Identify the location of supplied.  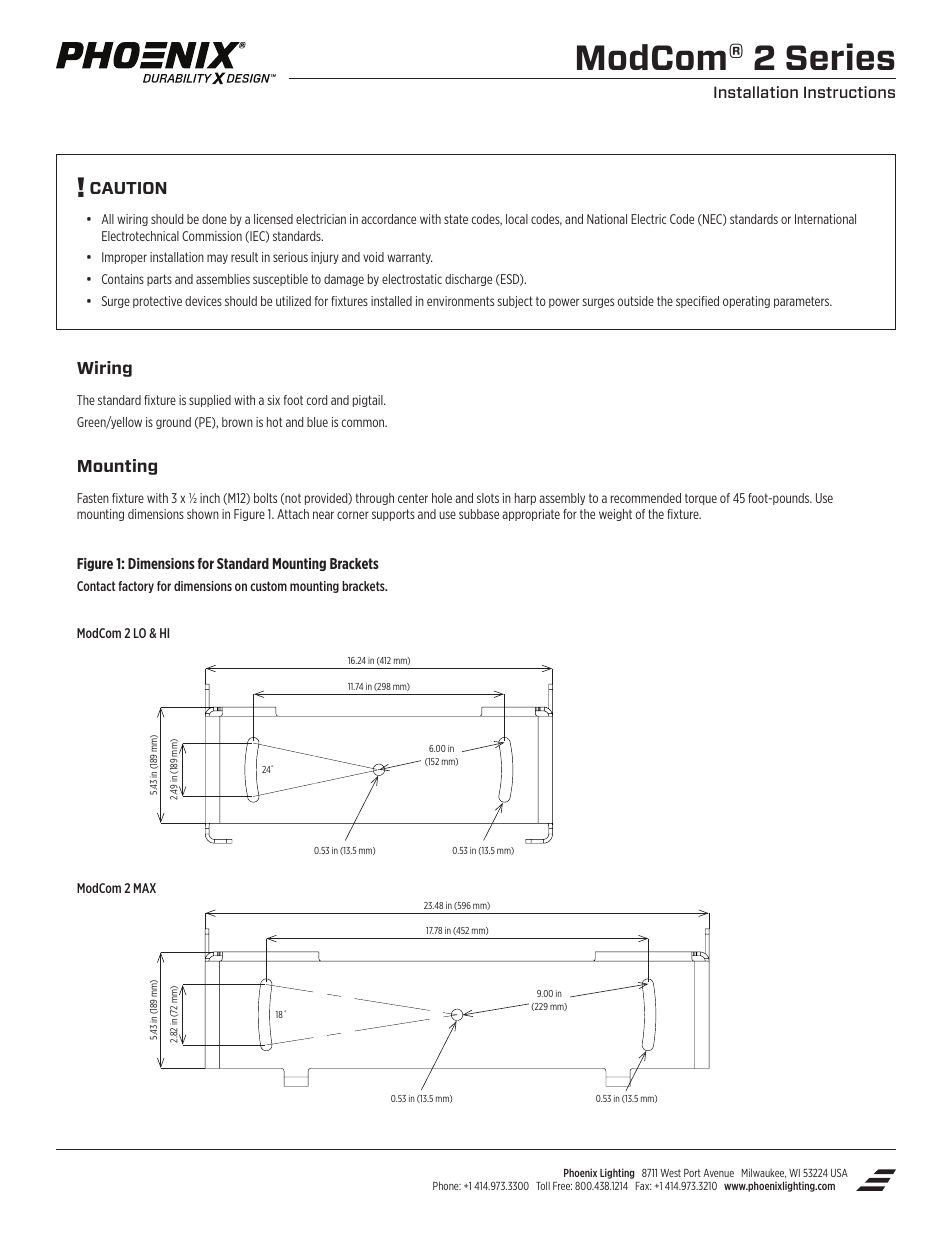
(210, 401).
